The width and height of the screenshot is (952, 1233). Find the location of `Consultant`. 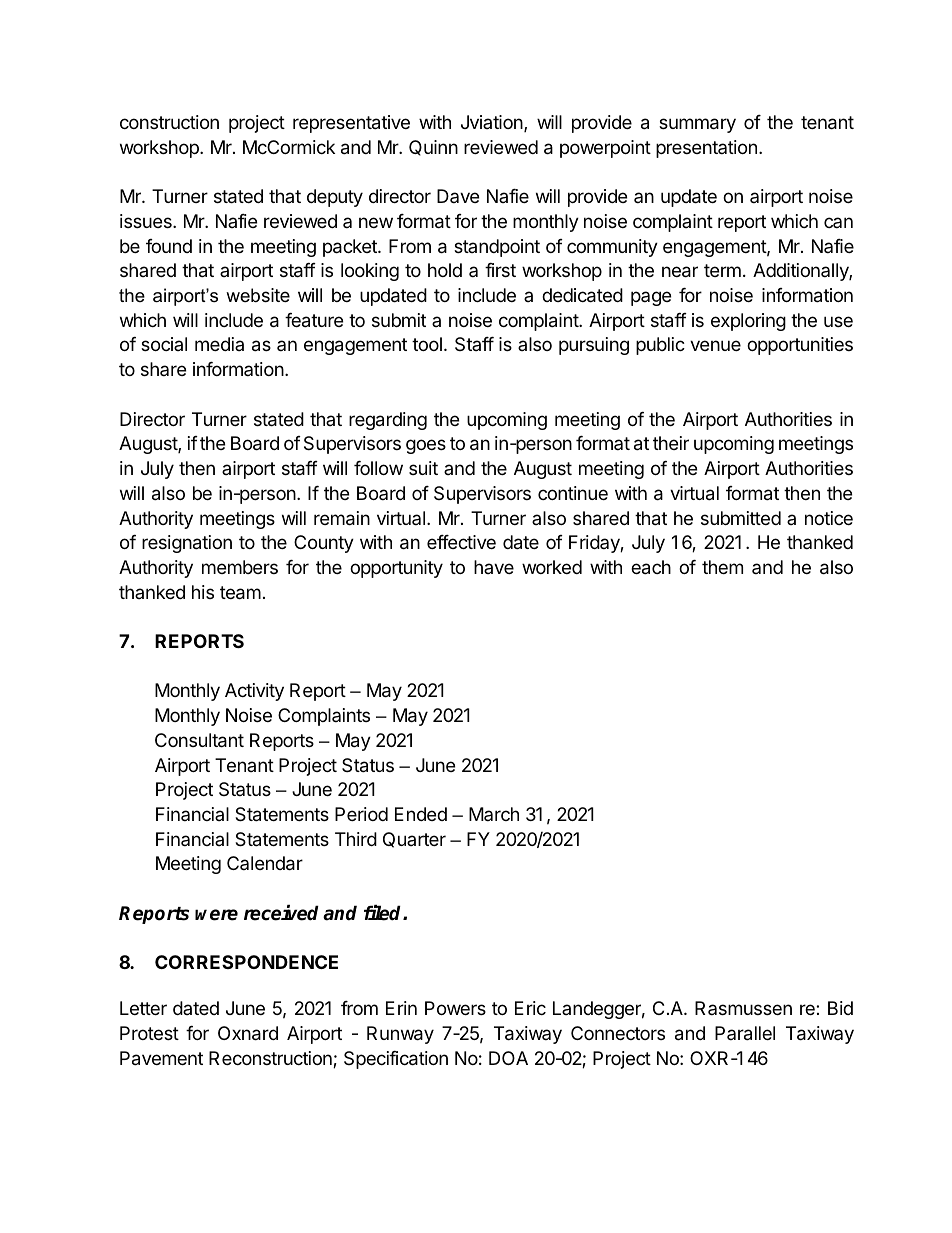

Consultant is located at coordinates (199, 740).
